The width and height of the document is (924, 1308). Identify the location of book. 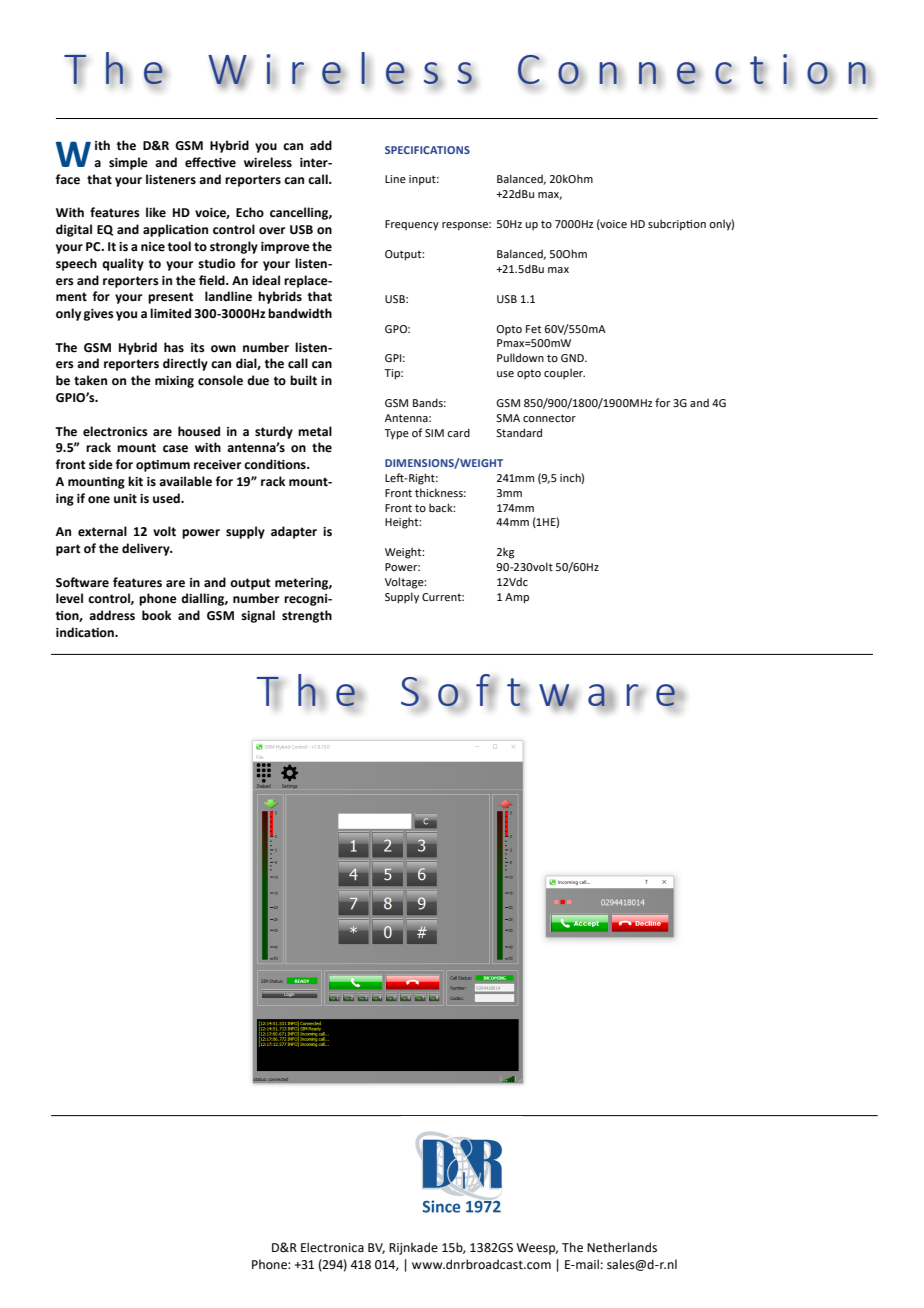
(156, 615).
